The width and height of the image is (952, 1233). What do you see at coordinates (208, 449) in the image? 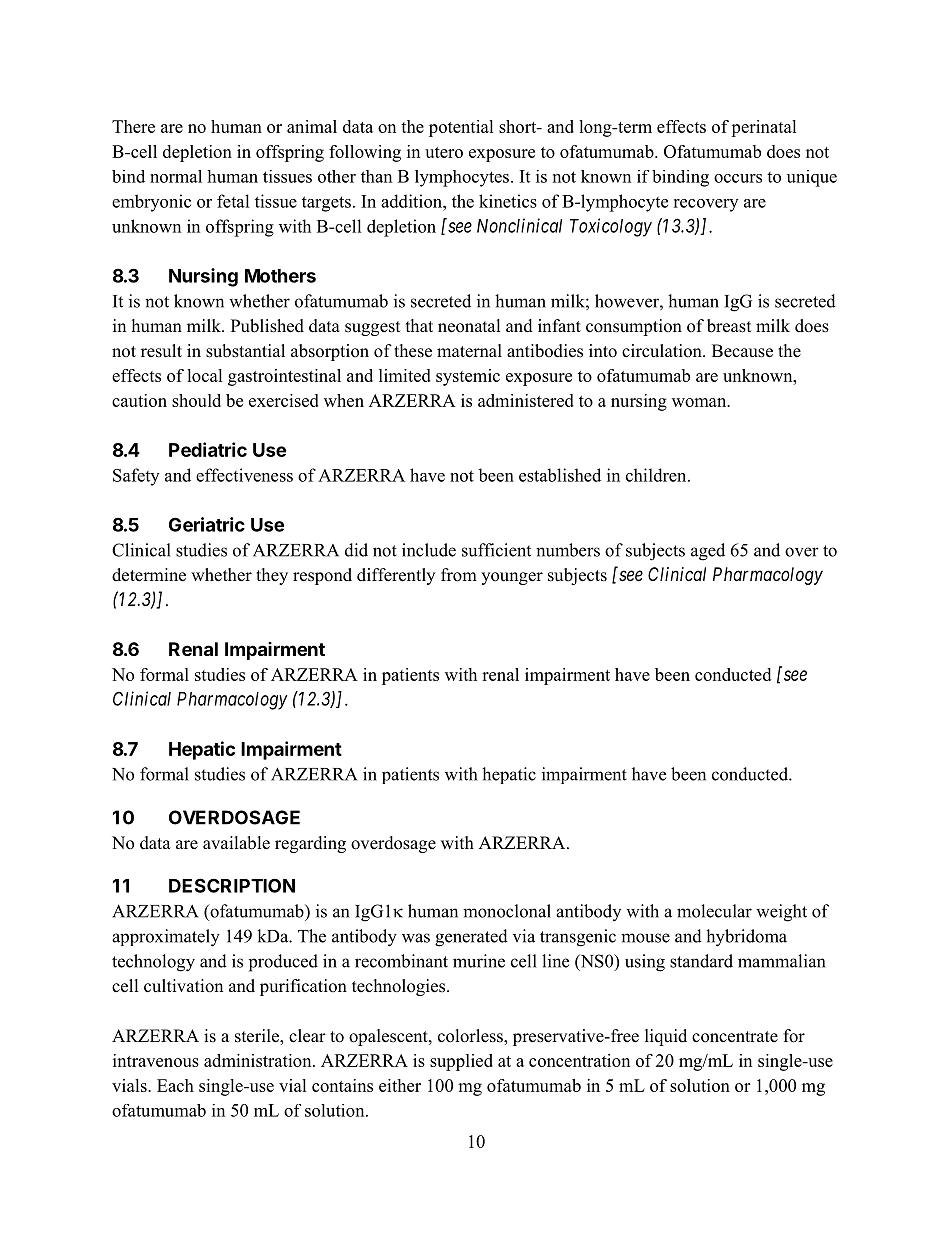
I see `Pediatric` at bounding box center [208, 449].
